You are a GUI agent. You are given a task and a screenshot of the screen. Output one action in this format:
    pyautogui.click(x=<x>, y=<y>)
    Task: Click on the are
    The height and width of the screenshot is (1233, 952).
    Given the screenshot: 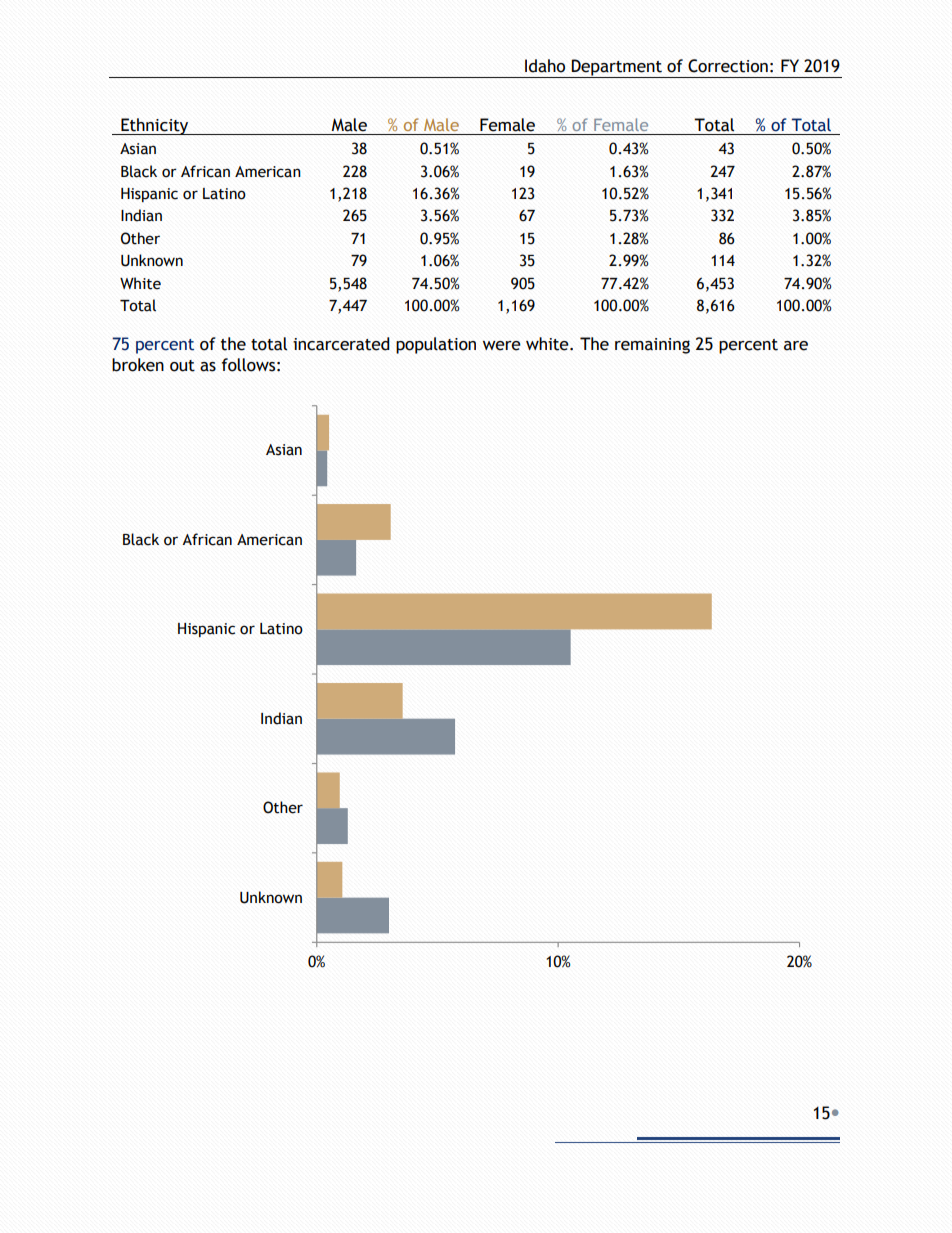 What is the action you would take?
    pyautogui.click(x=796, y=346)
